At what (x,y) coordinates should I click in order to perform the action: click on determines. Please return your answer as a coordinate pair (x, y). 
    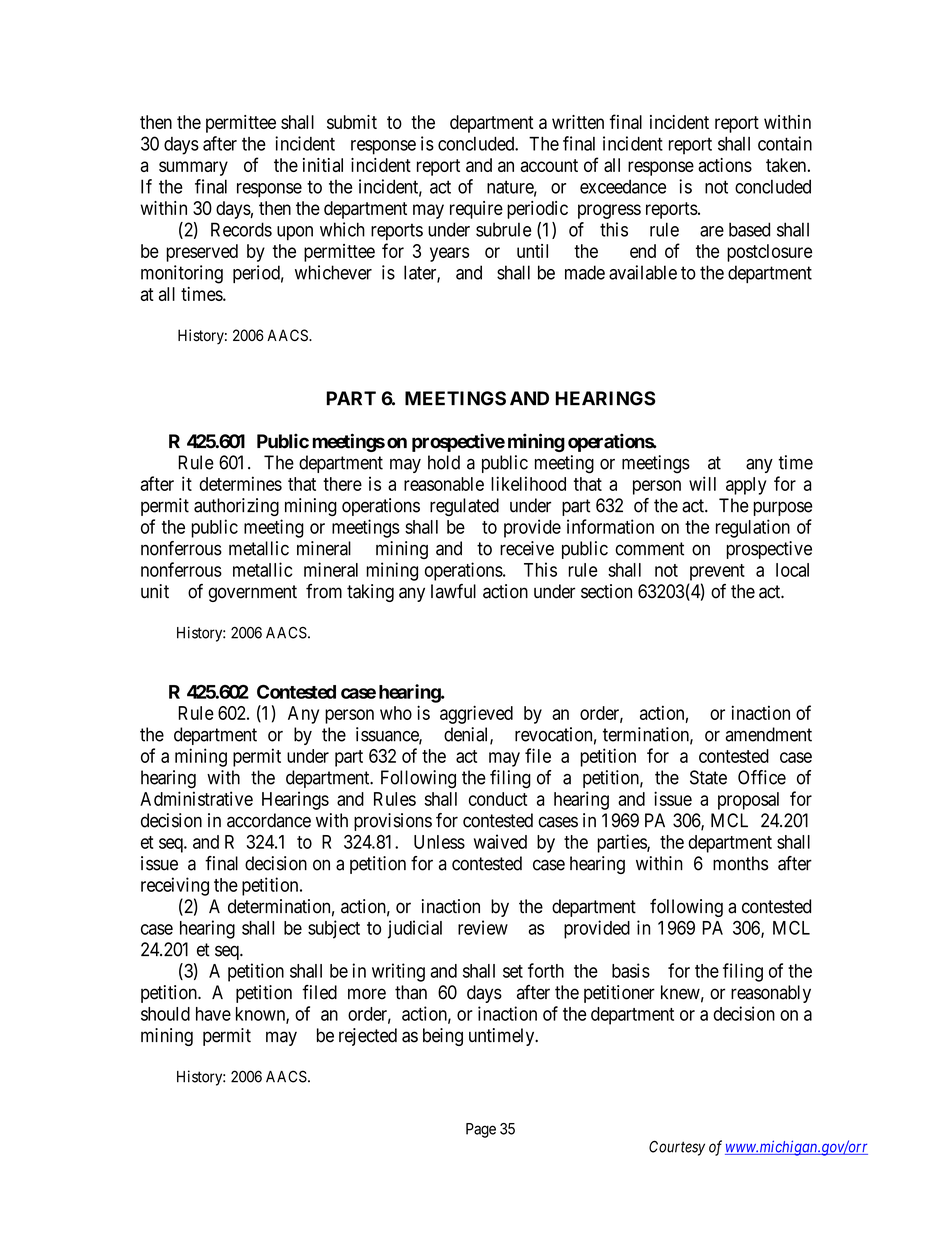
    Looking at the image, I should click on (240, 483).
